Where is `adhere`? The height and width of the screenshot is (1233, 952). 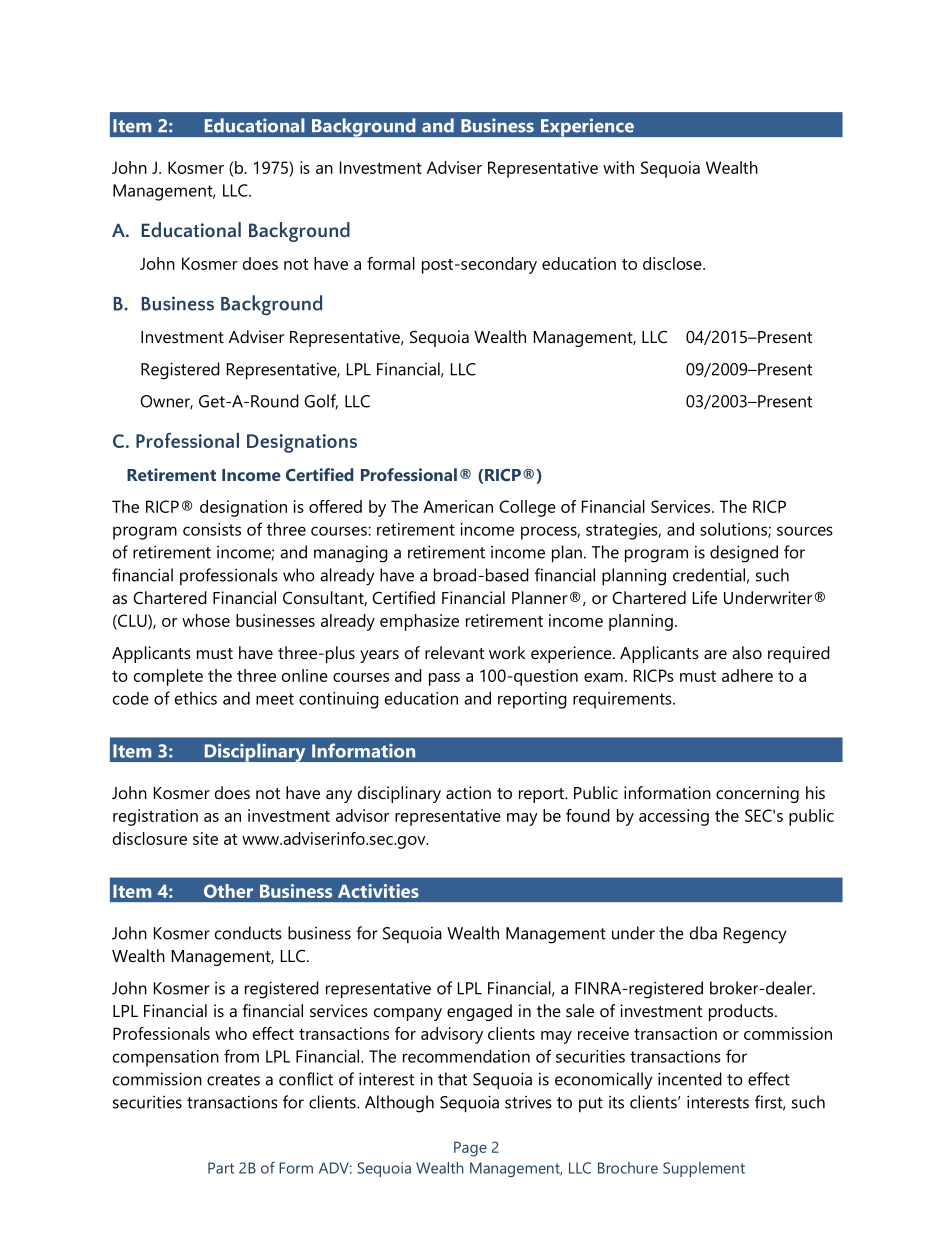
adhere is located at coordinates (747, 675).
